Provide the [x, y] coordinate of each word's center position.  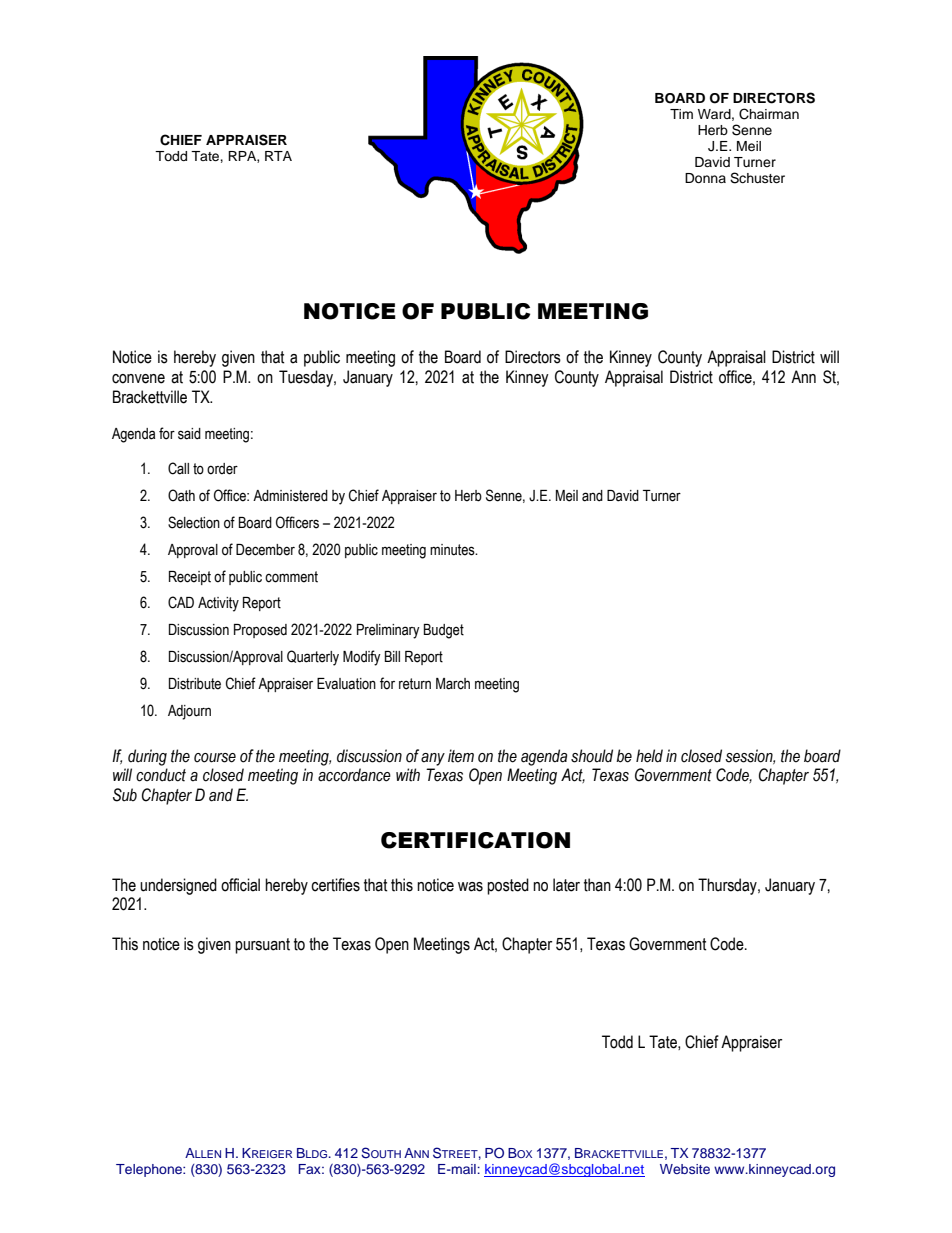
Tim [681, 114]
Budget [444, 631]
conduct [161, 775]
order [222, 469]
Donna [705, 178]
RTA [278, 156]
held [649, 756]
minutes [453, 550]
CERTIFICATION [475, 840]
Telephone [150, 1170]
